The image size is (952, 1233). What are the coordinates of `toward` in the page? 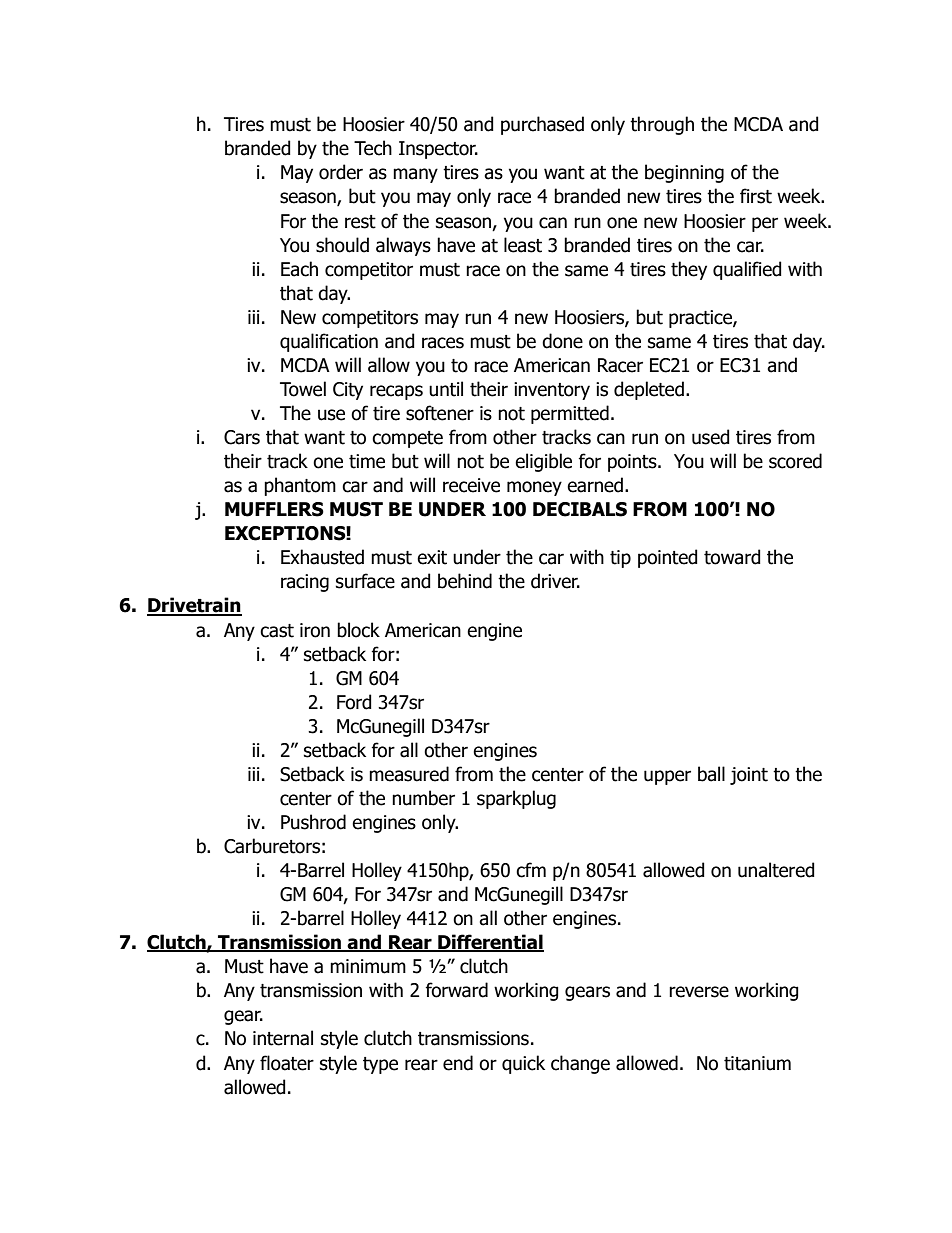 It's located at (732, 557).
